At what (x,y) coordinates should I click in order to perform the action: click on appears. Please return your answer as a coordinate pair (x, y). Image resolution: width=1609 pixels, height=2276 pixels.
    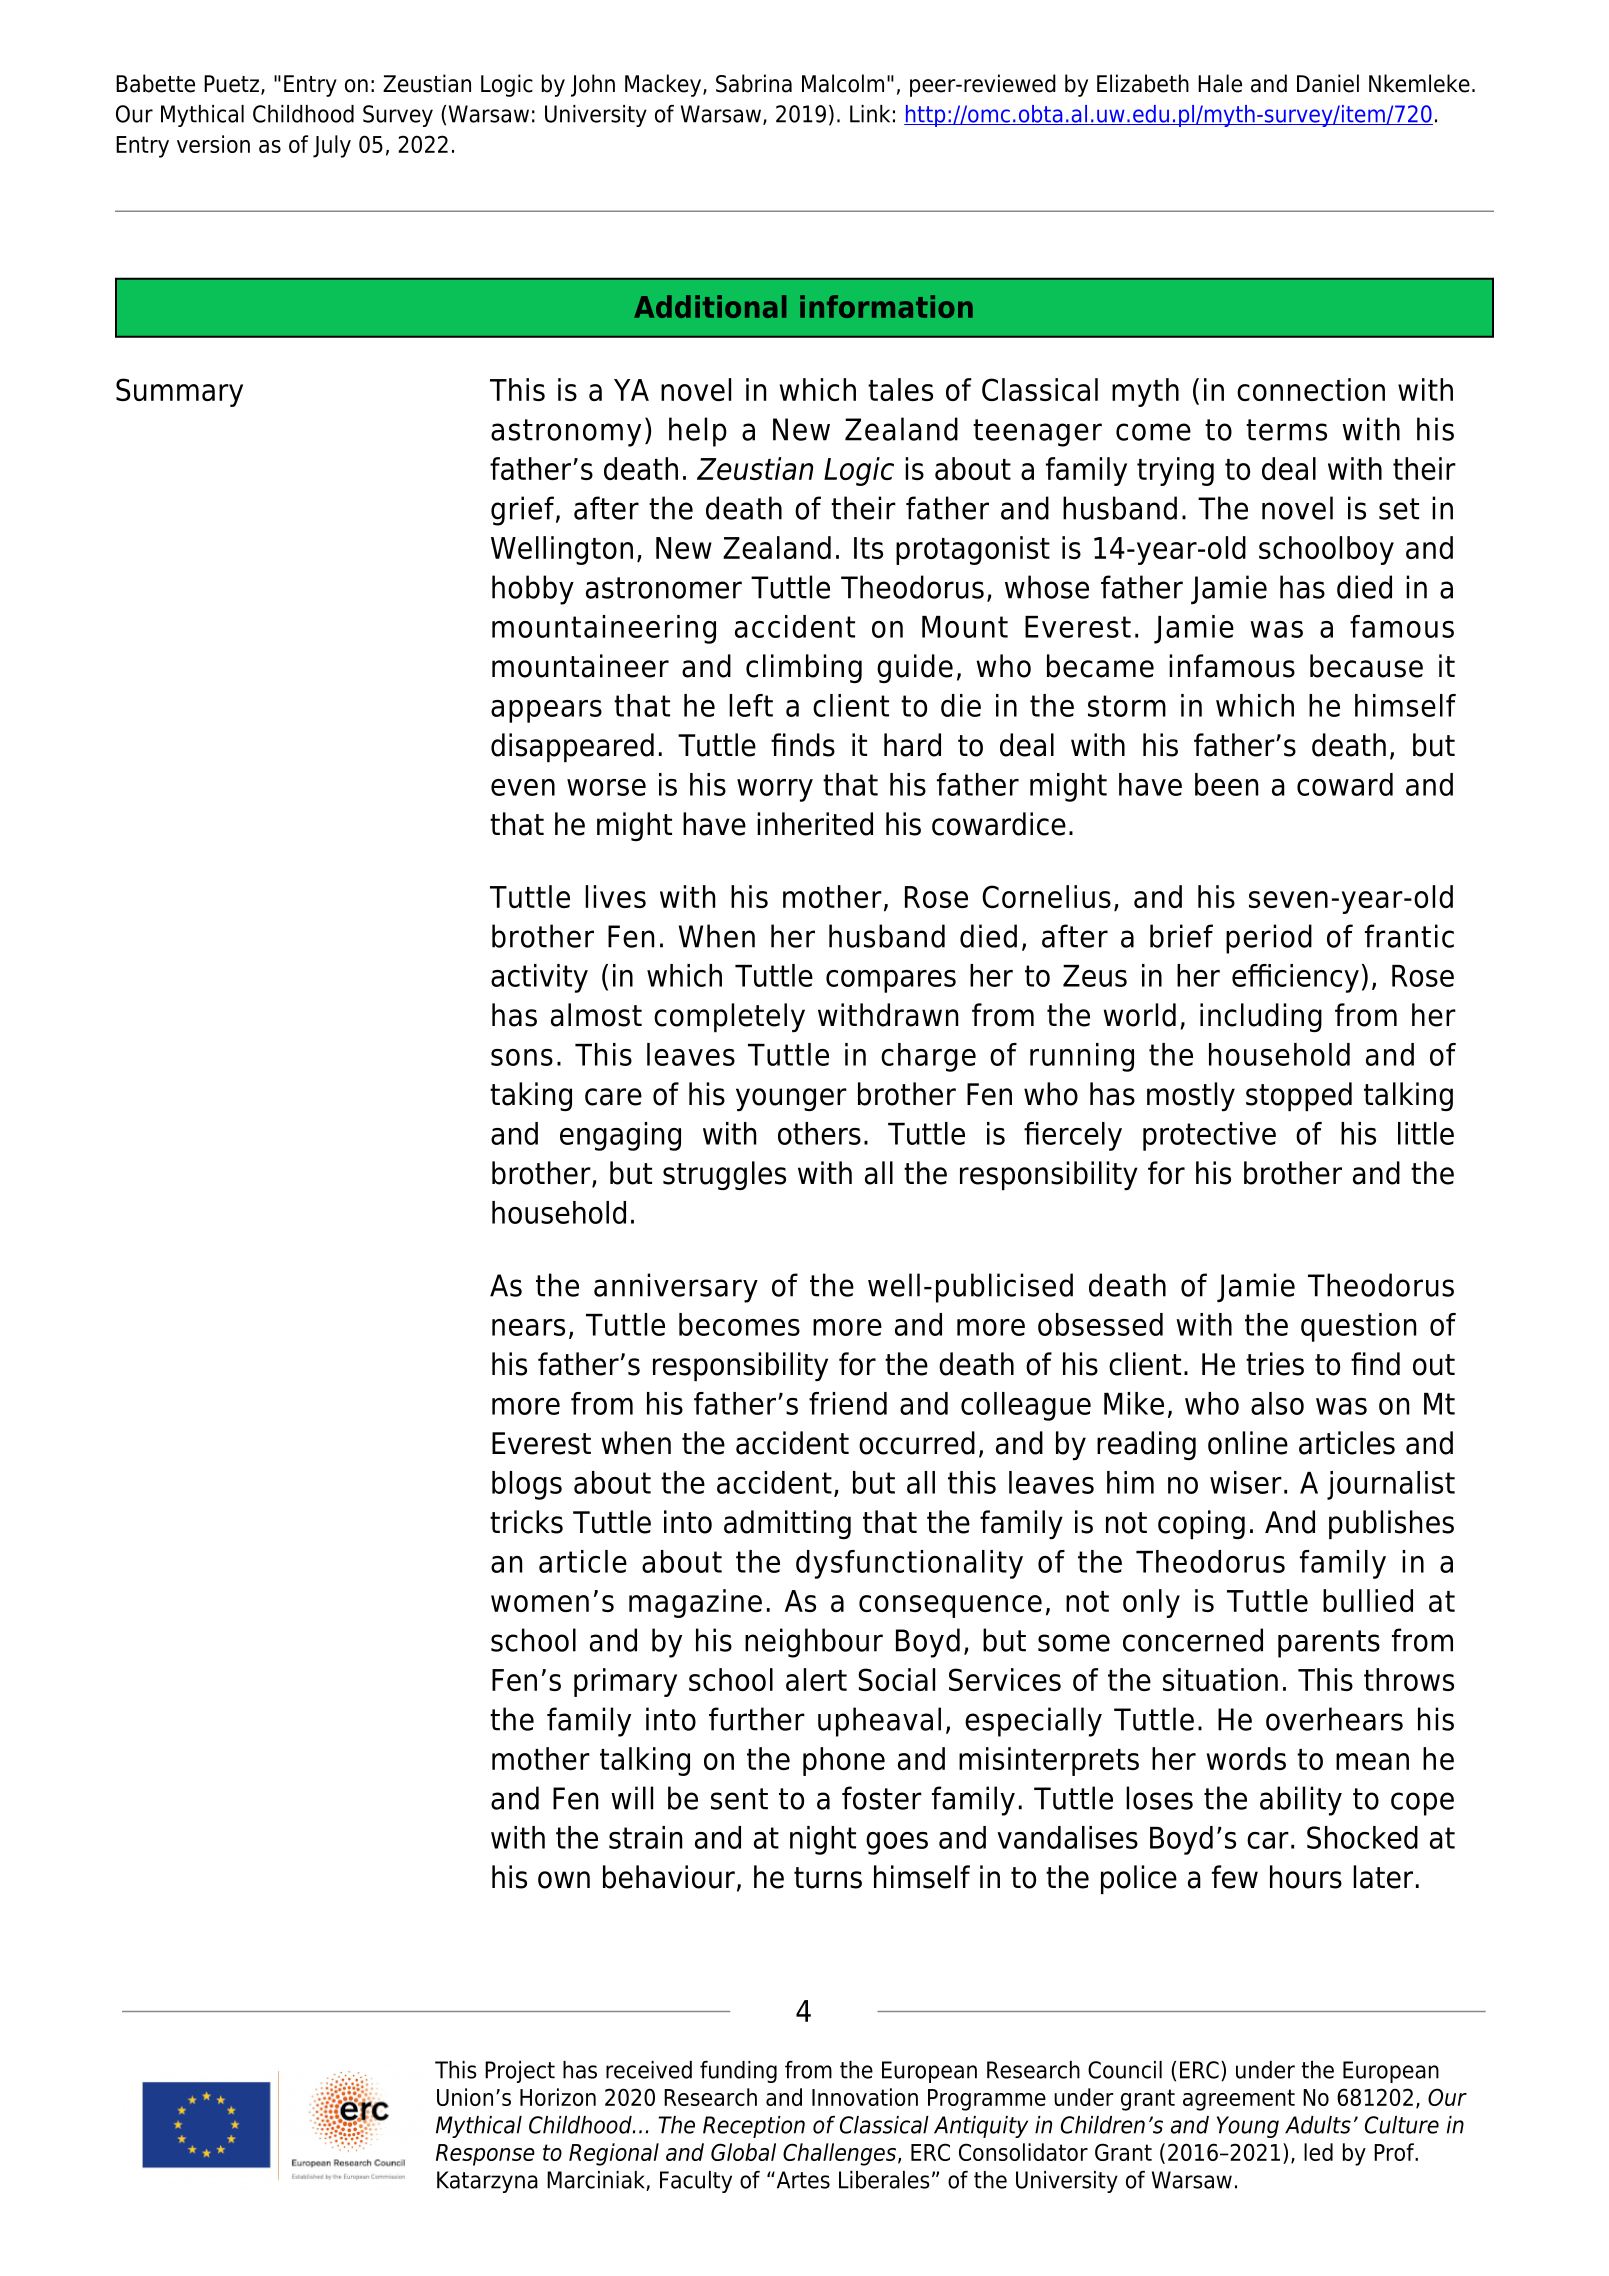
    Looking at the image, I should click on (546, 711).
